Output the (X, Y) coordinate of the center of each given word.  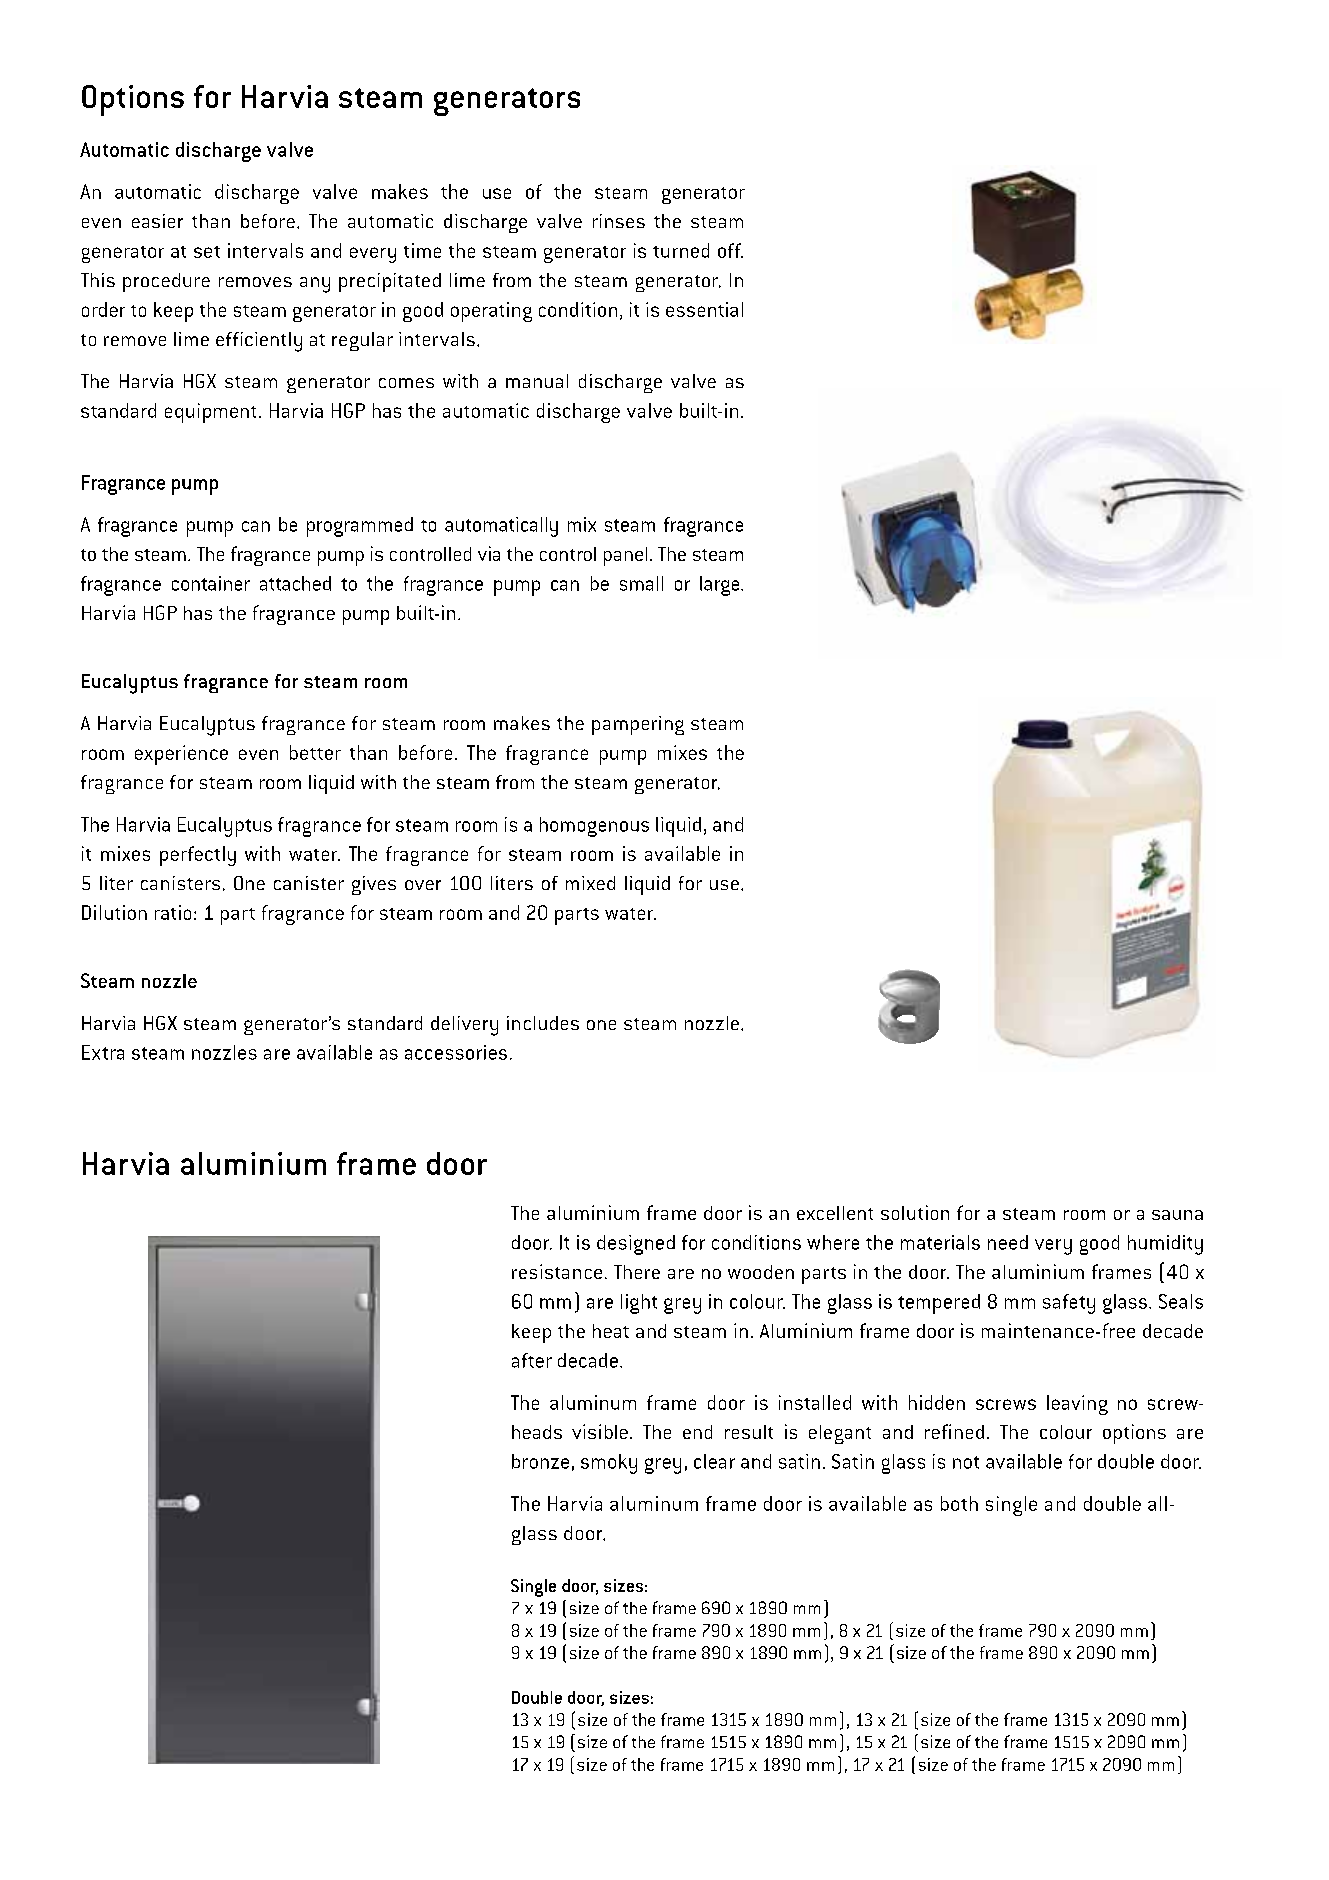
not (966, 1462)
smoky (609, 1464)
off (730, 250)
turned (681, 250)
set (207, 252)
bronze (540, 1461)
